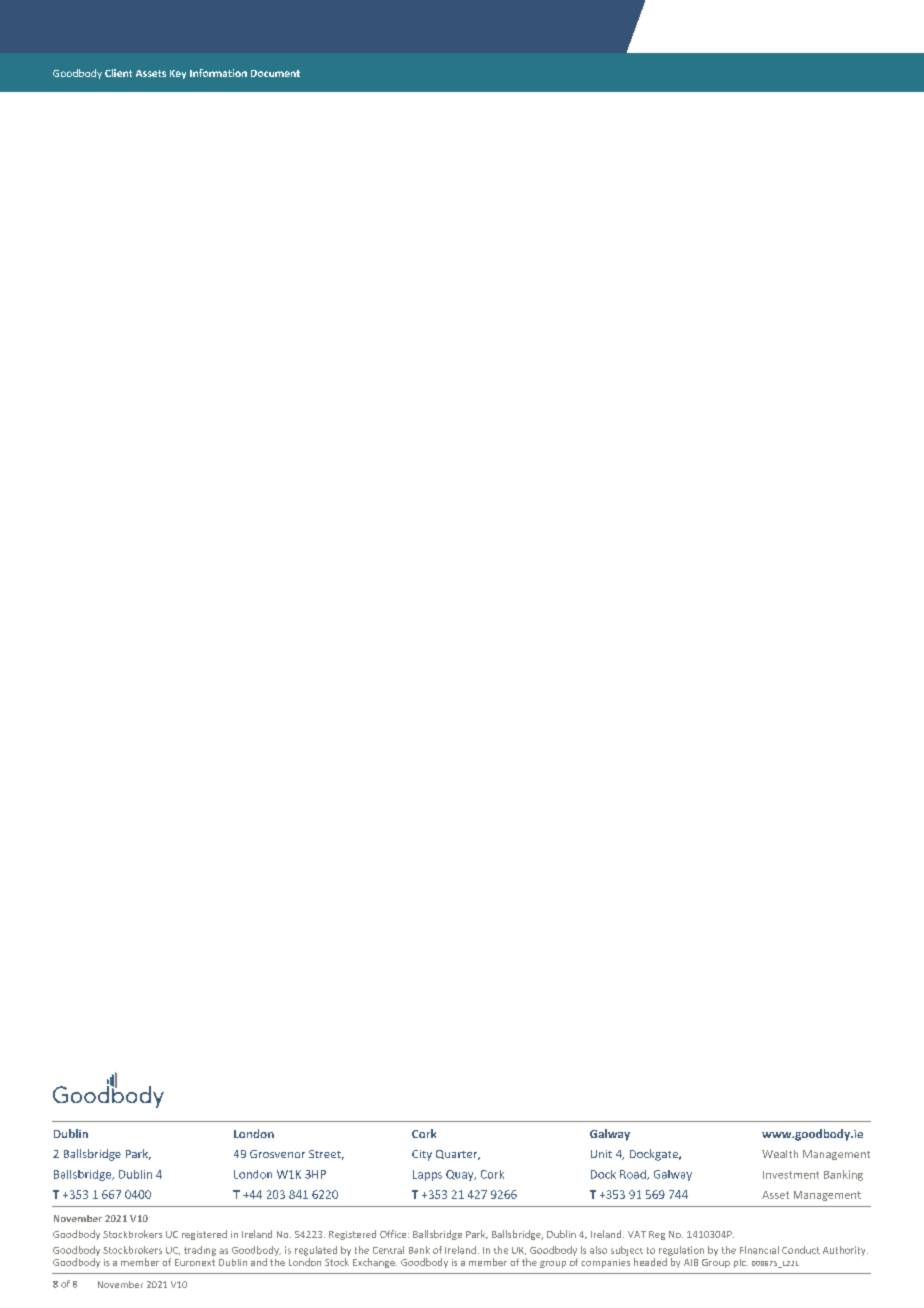  What do you see at coordinates (200, 1251) in the document?
I see `trading` at bounding box center [200, 1251].
